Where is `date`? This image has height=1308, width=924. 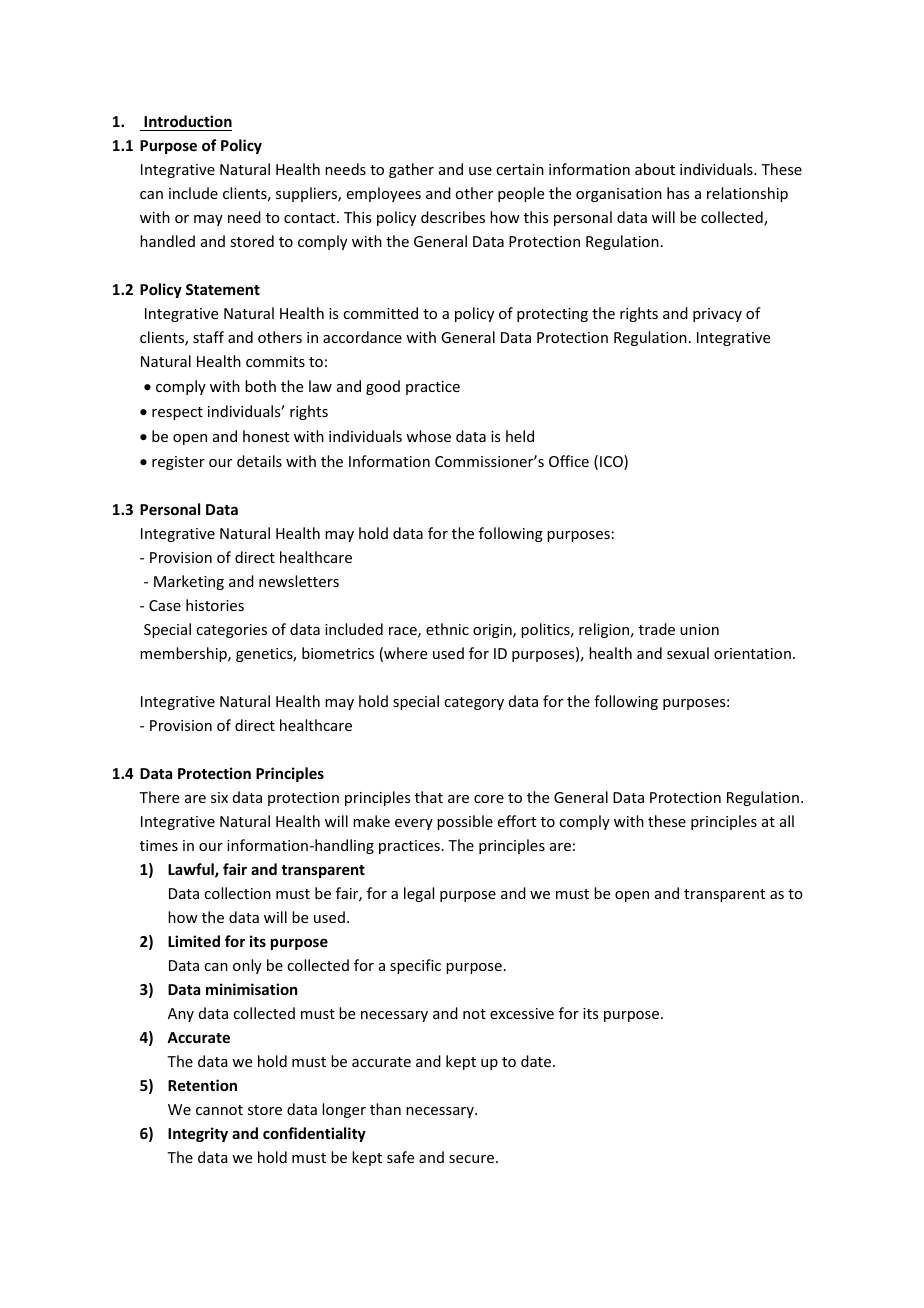 date is located at coordinates (537, 1061).
